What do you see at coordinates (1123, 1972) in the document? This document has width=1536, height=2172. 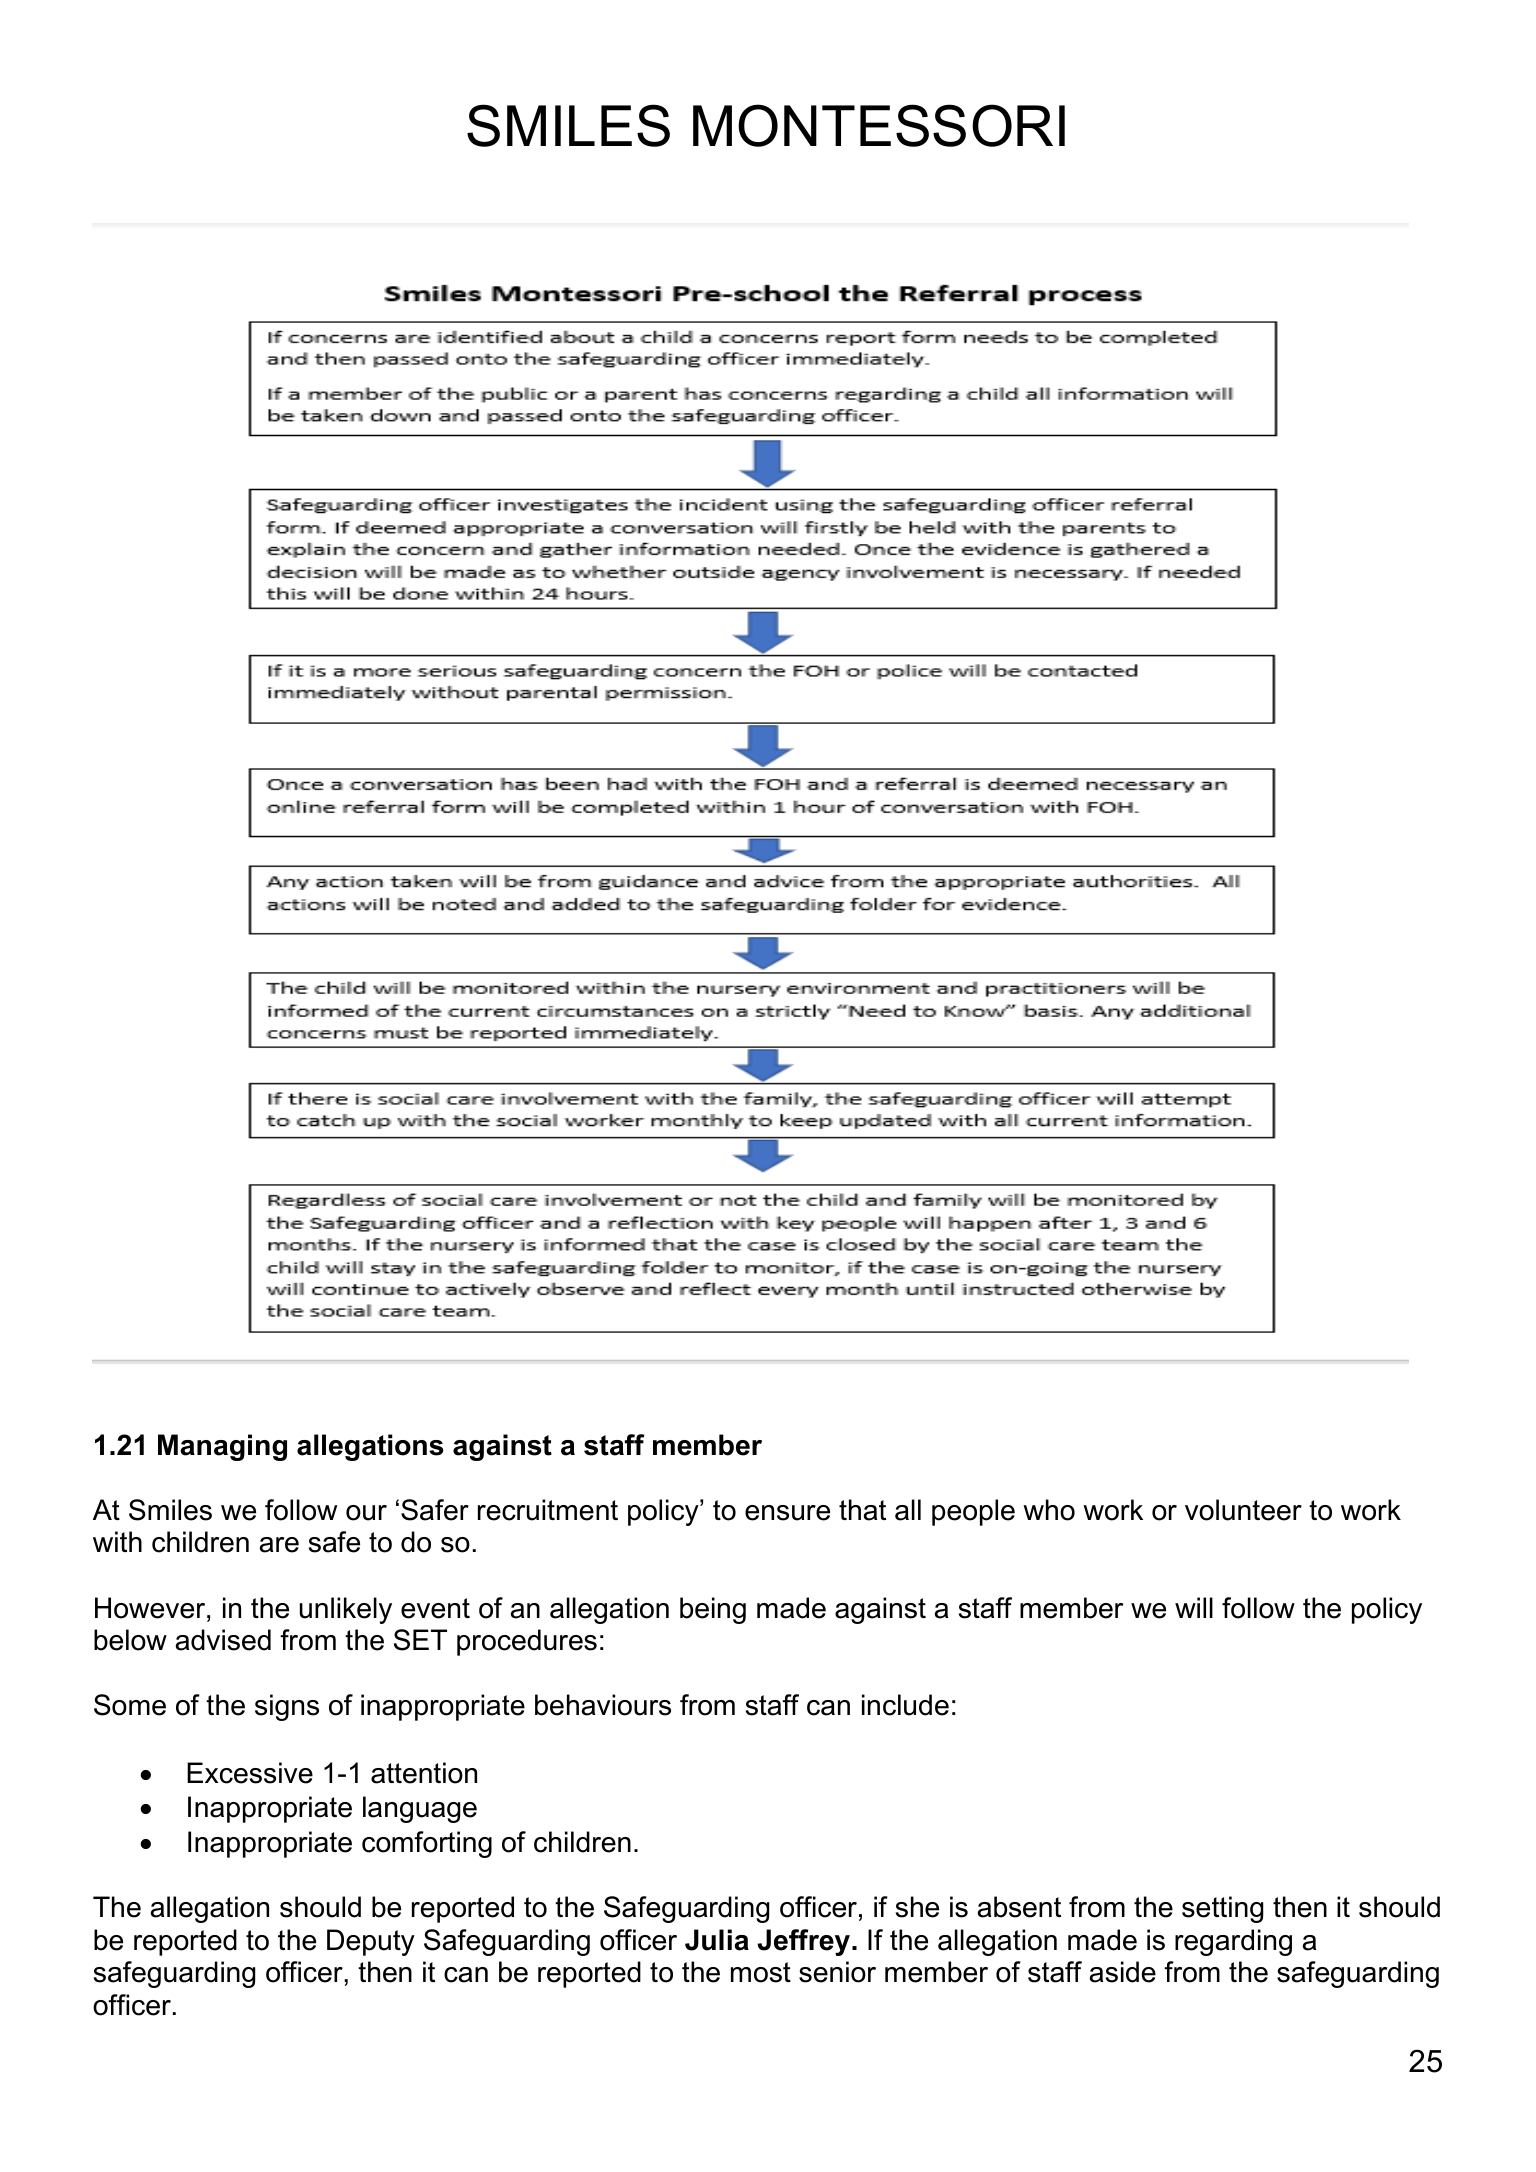 I see `aside` at bounding box center [1123, 1972].
